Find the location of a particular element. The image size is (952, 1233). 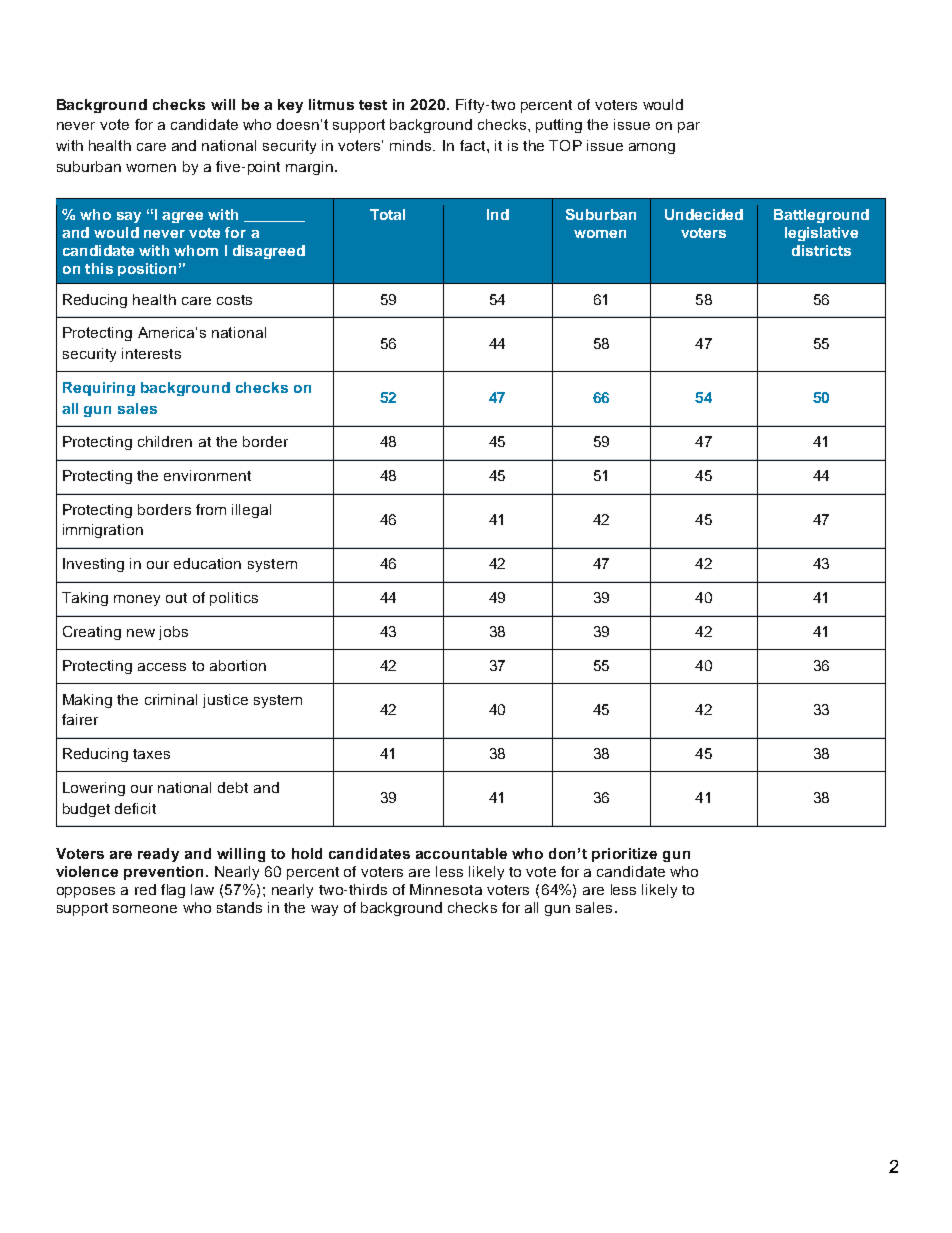

from is located at coordinates (211, 509).
